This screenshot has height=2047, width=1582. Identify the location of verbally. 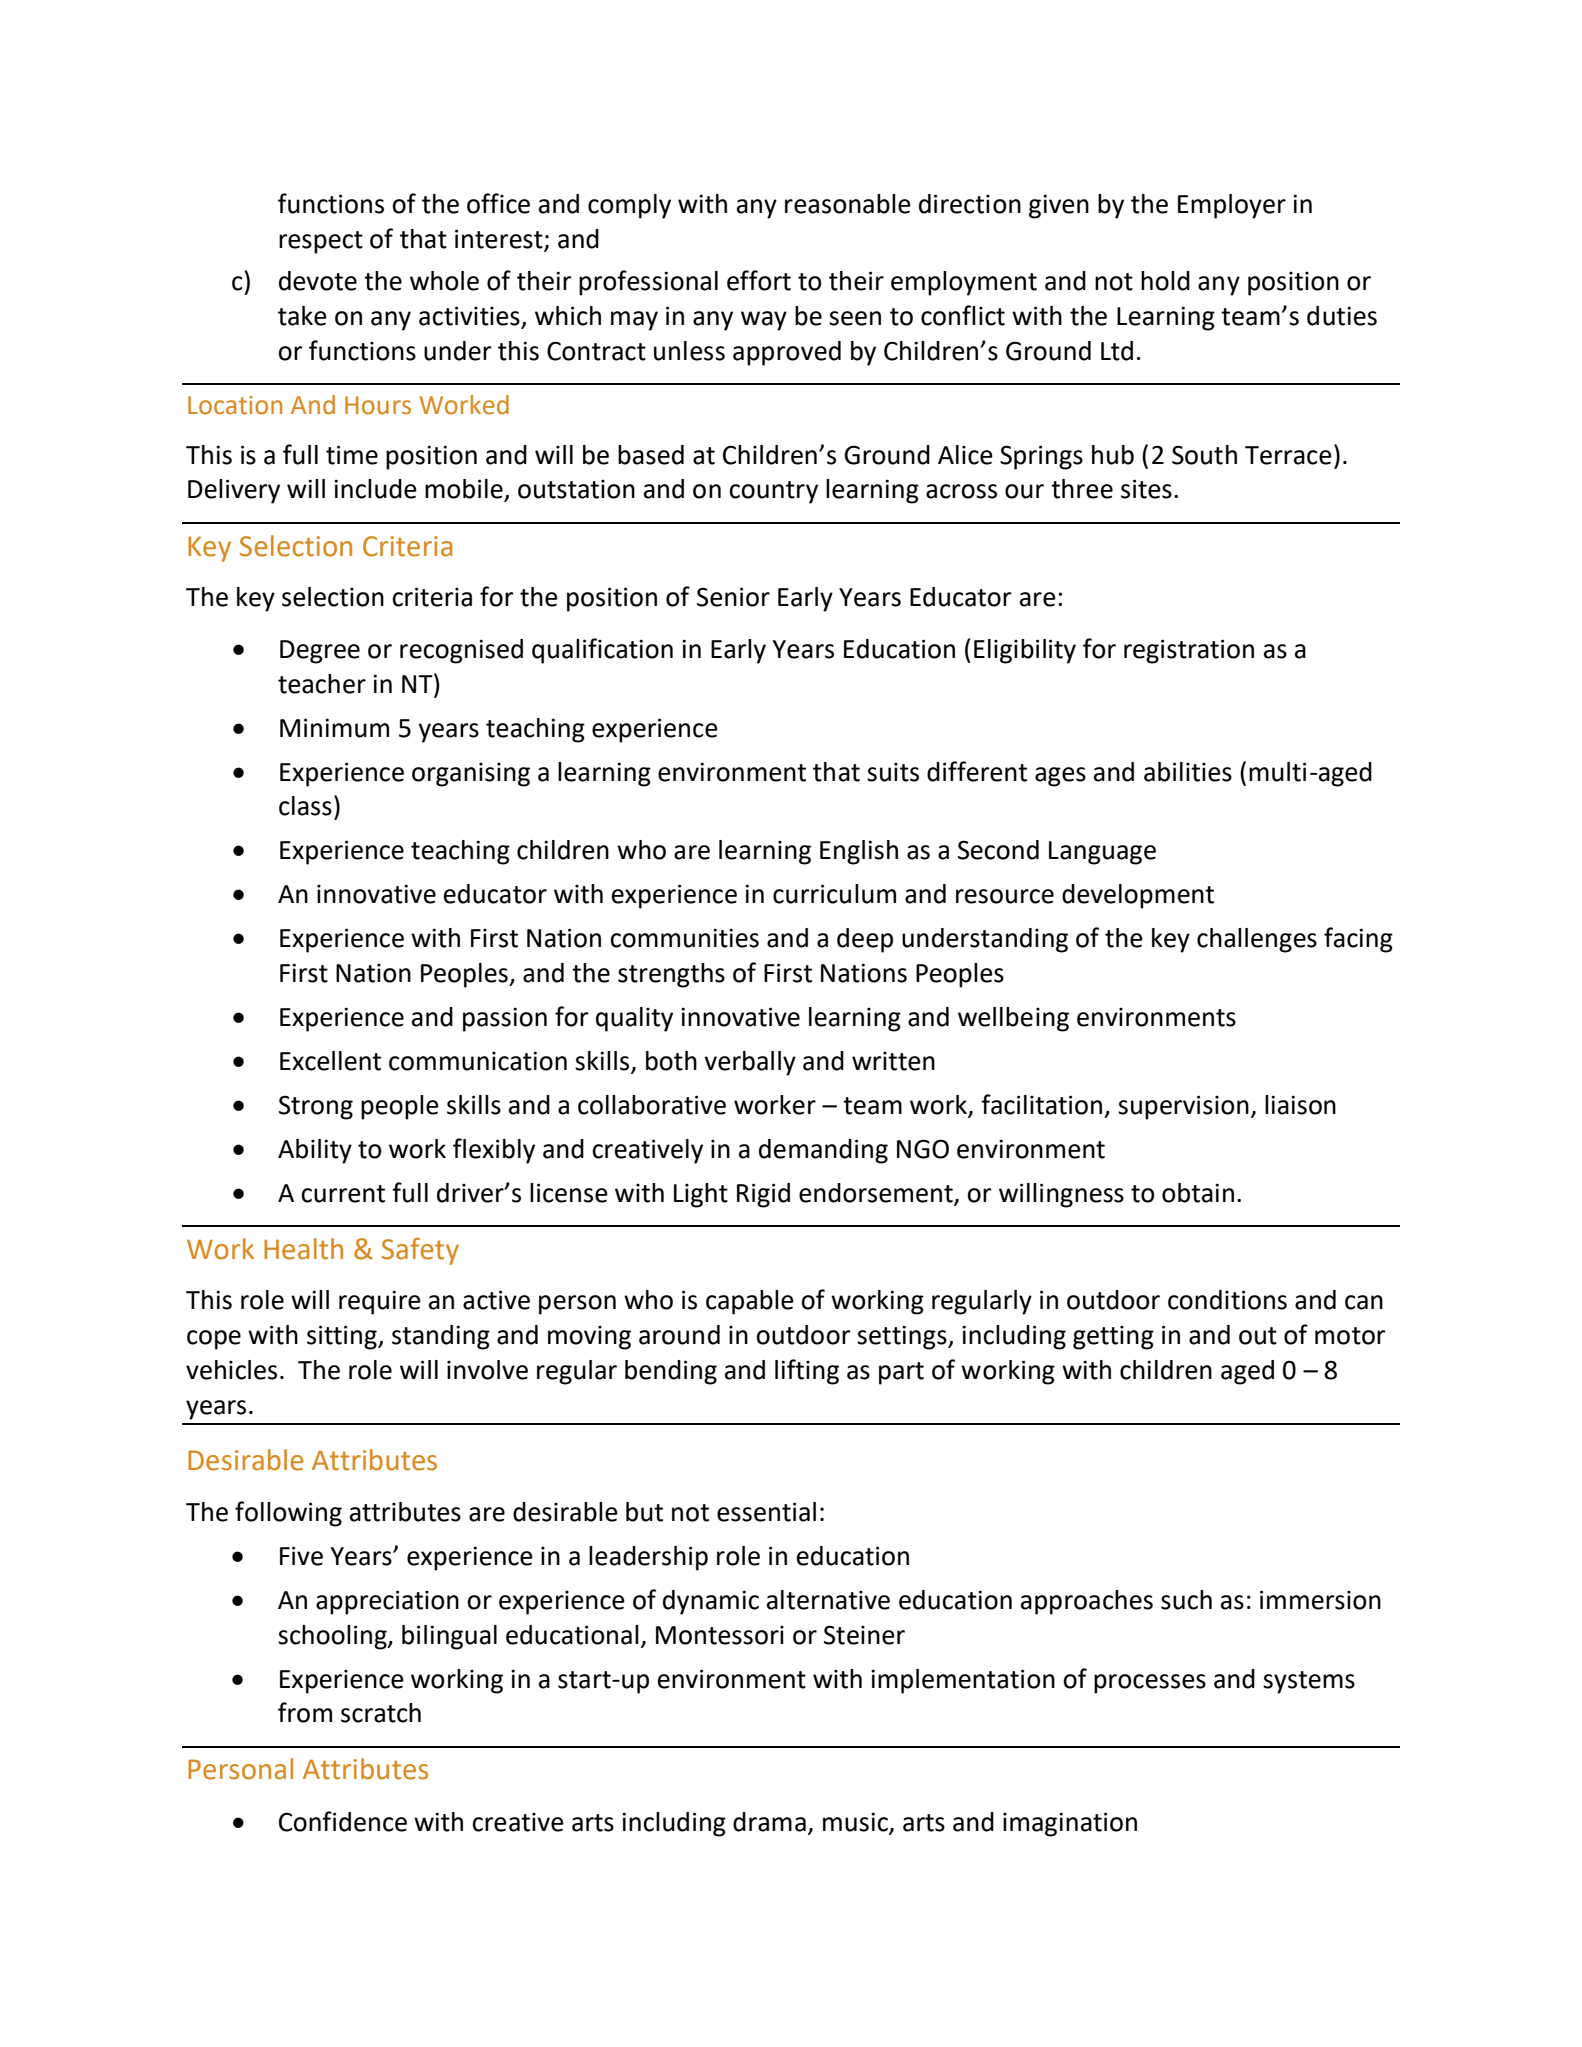
(750, 1063).
